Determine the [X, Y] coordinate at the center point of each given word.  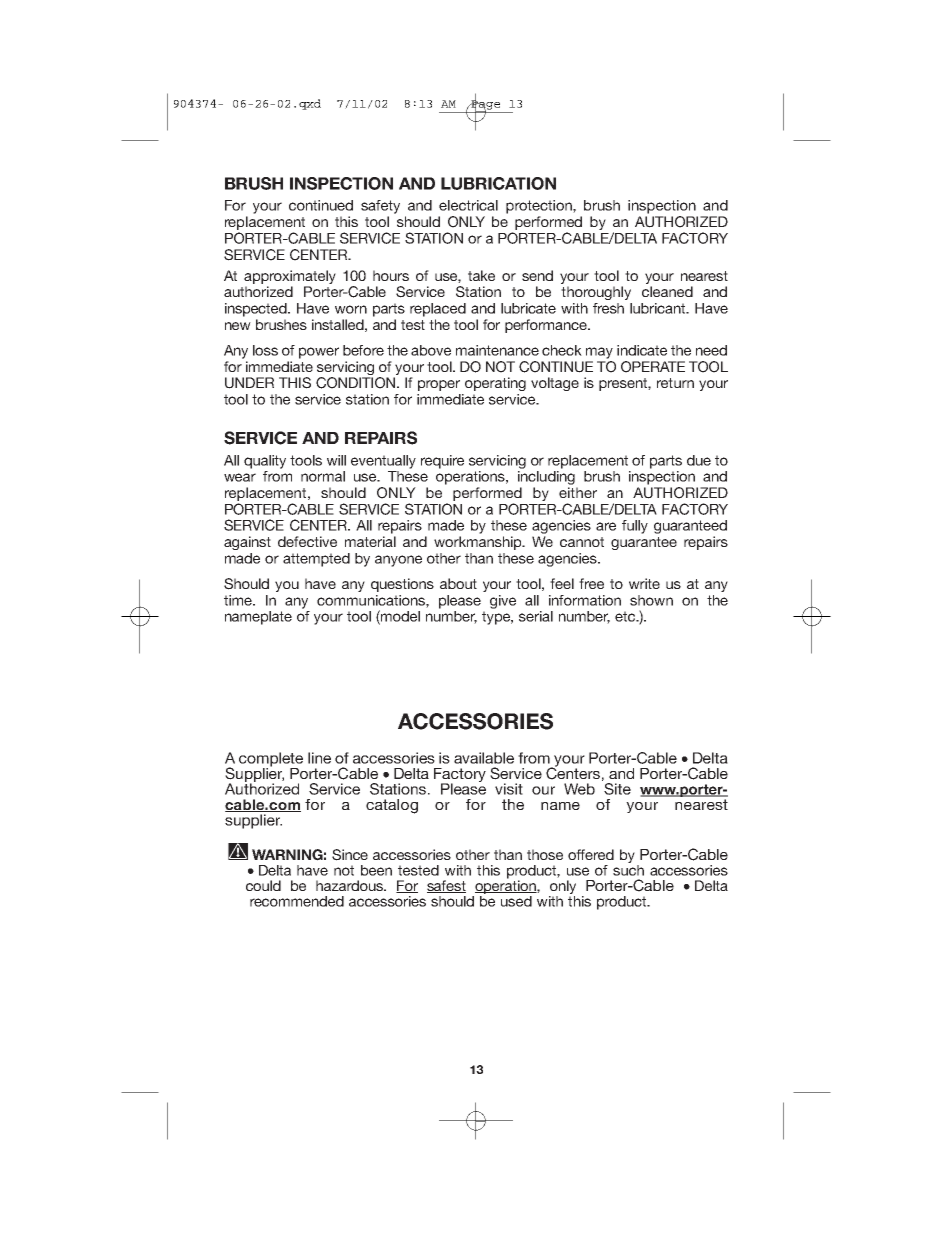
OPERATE [653, 367]
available [484, 758]
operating [495, 384]
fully [635, 527]
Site [617, 789]
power [319, 353]
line [319, 758]
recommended [297, 901]
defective [307, 541]
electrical [468, 205]
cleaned [667, 291]
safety [380, 207]
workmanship [479, 543]
